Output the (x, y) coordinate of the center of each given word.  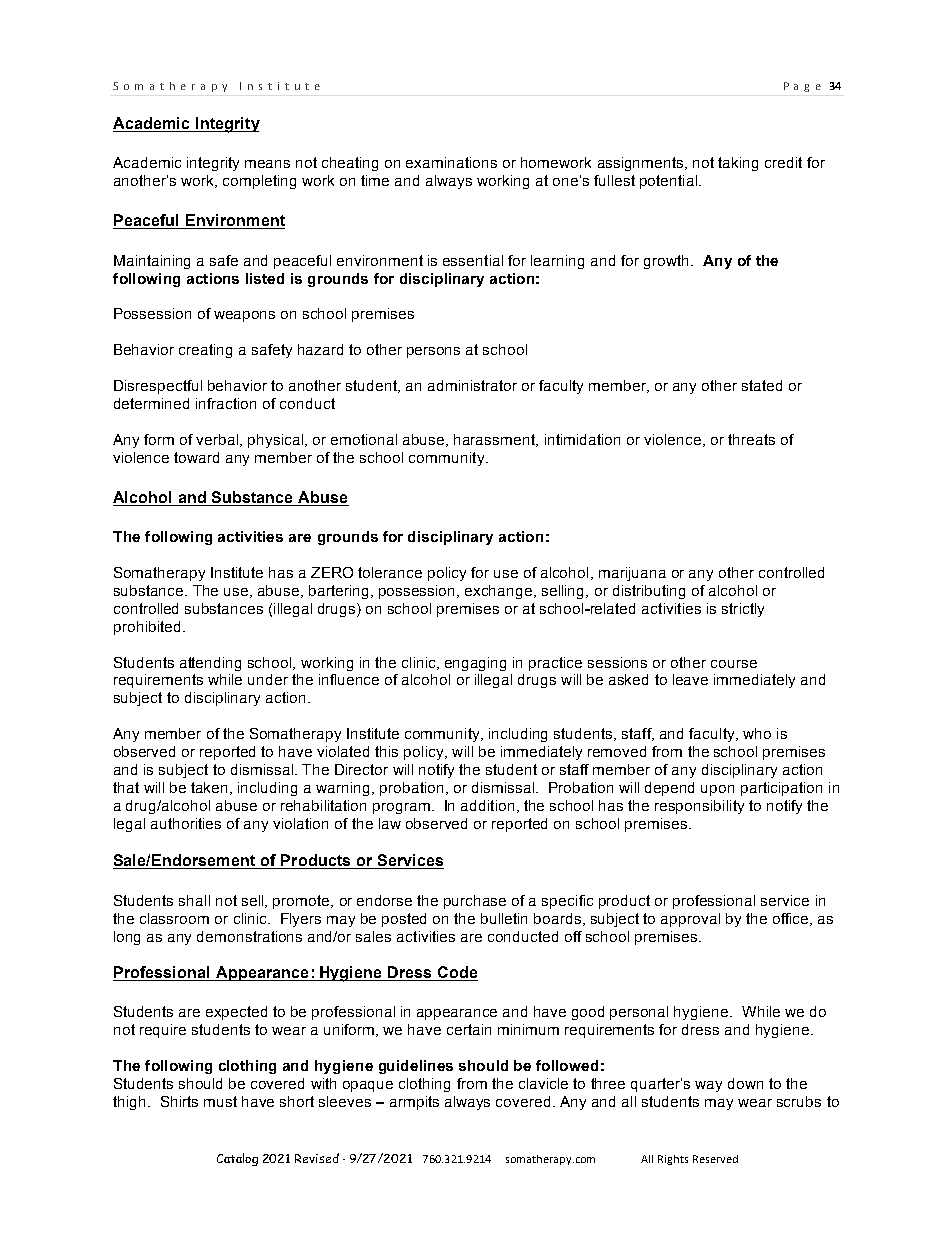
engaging (475, 664)
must (220, 1101)
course (734, 664)
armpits (414, 1103)
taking (738, 164)
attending (210, 664)
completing (259, 182)
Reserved (715, 1159)
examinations (451, 162)
